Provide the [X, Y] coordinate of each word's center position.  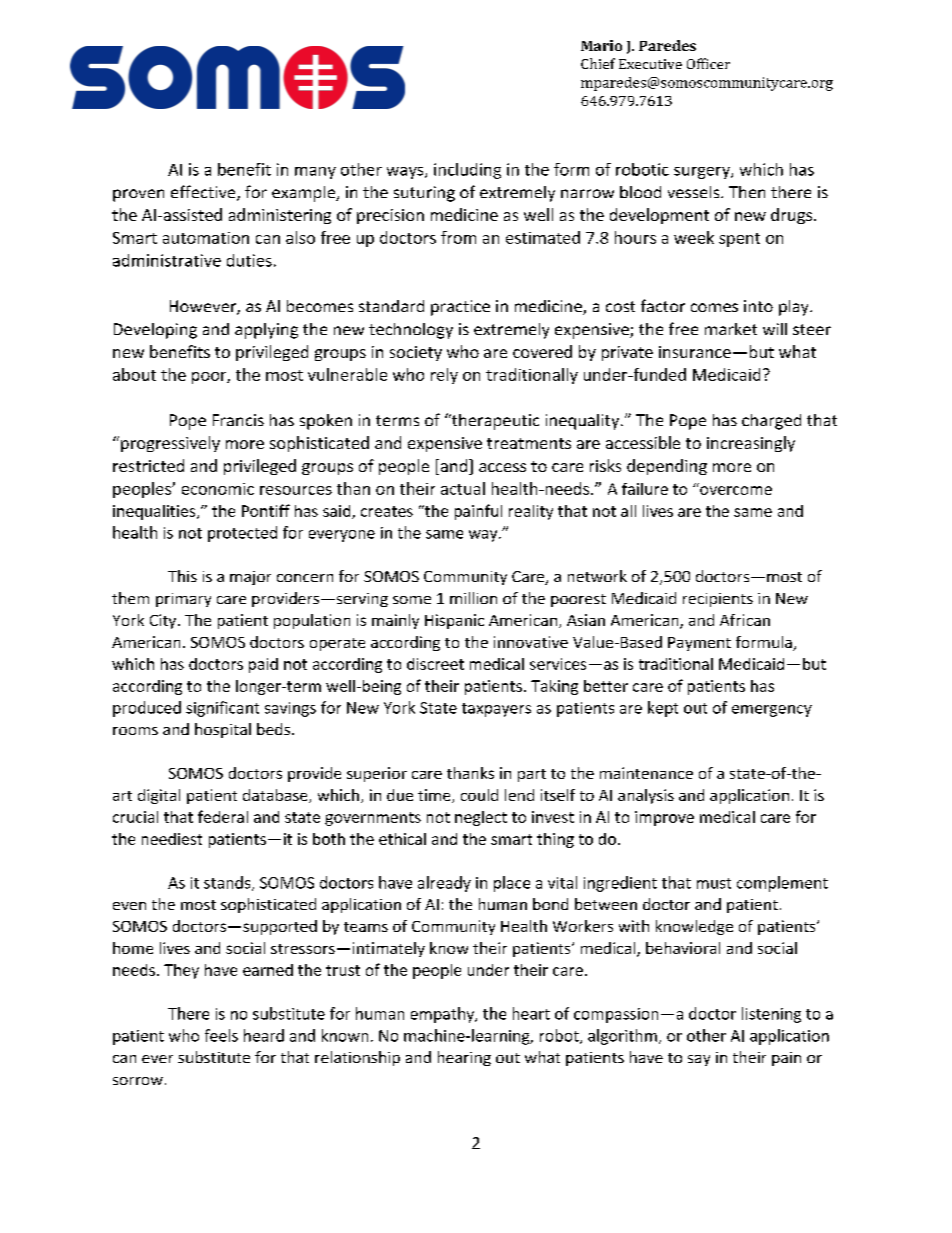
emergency [772, 711]
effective [204, 193]
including [467, 171]
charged [771, 422]
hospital [223, 730]
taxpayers [496, 710]
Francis [238, 420]
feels [221, 1035]
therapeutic [494, 422]
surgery [703, 173]
